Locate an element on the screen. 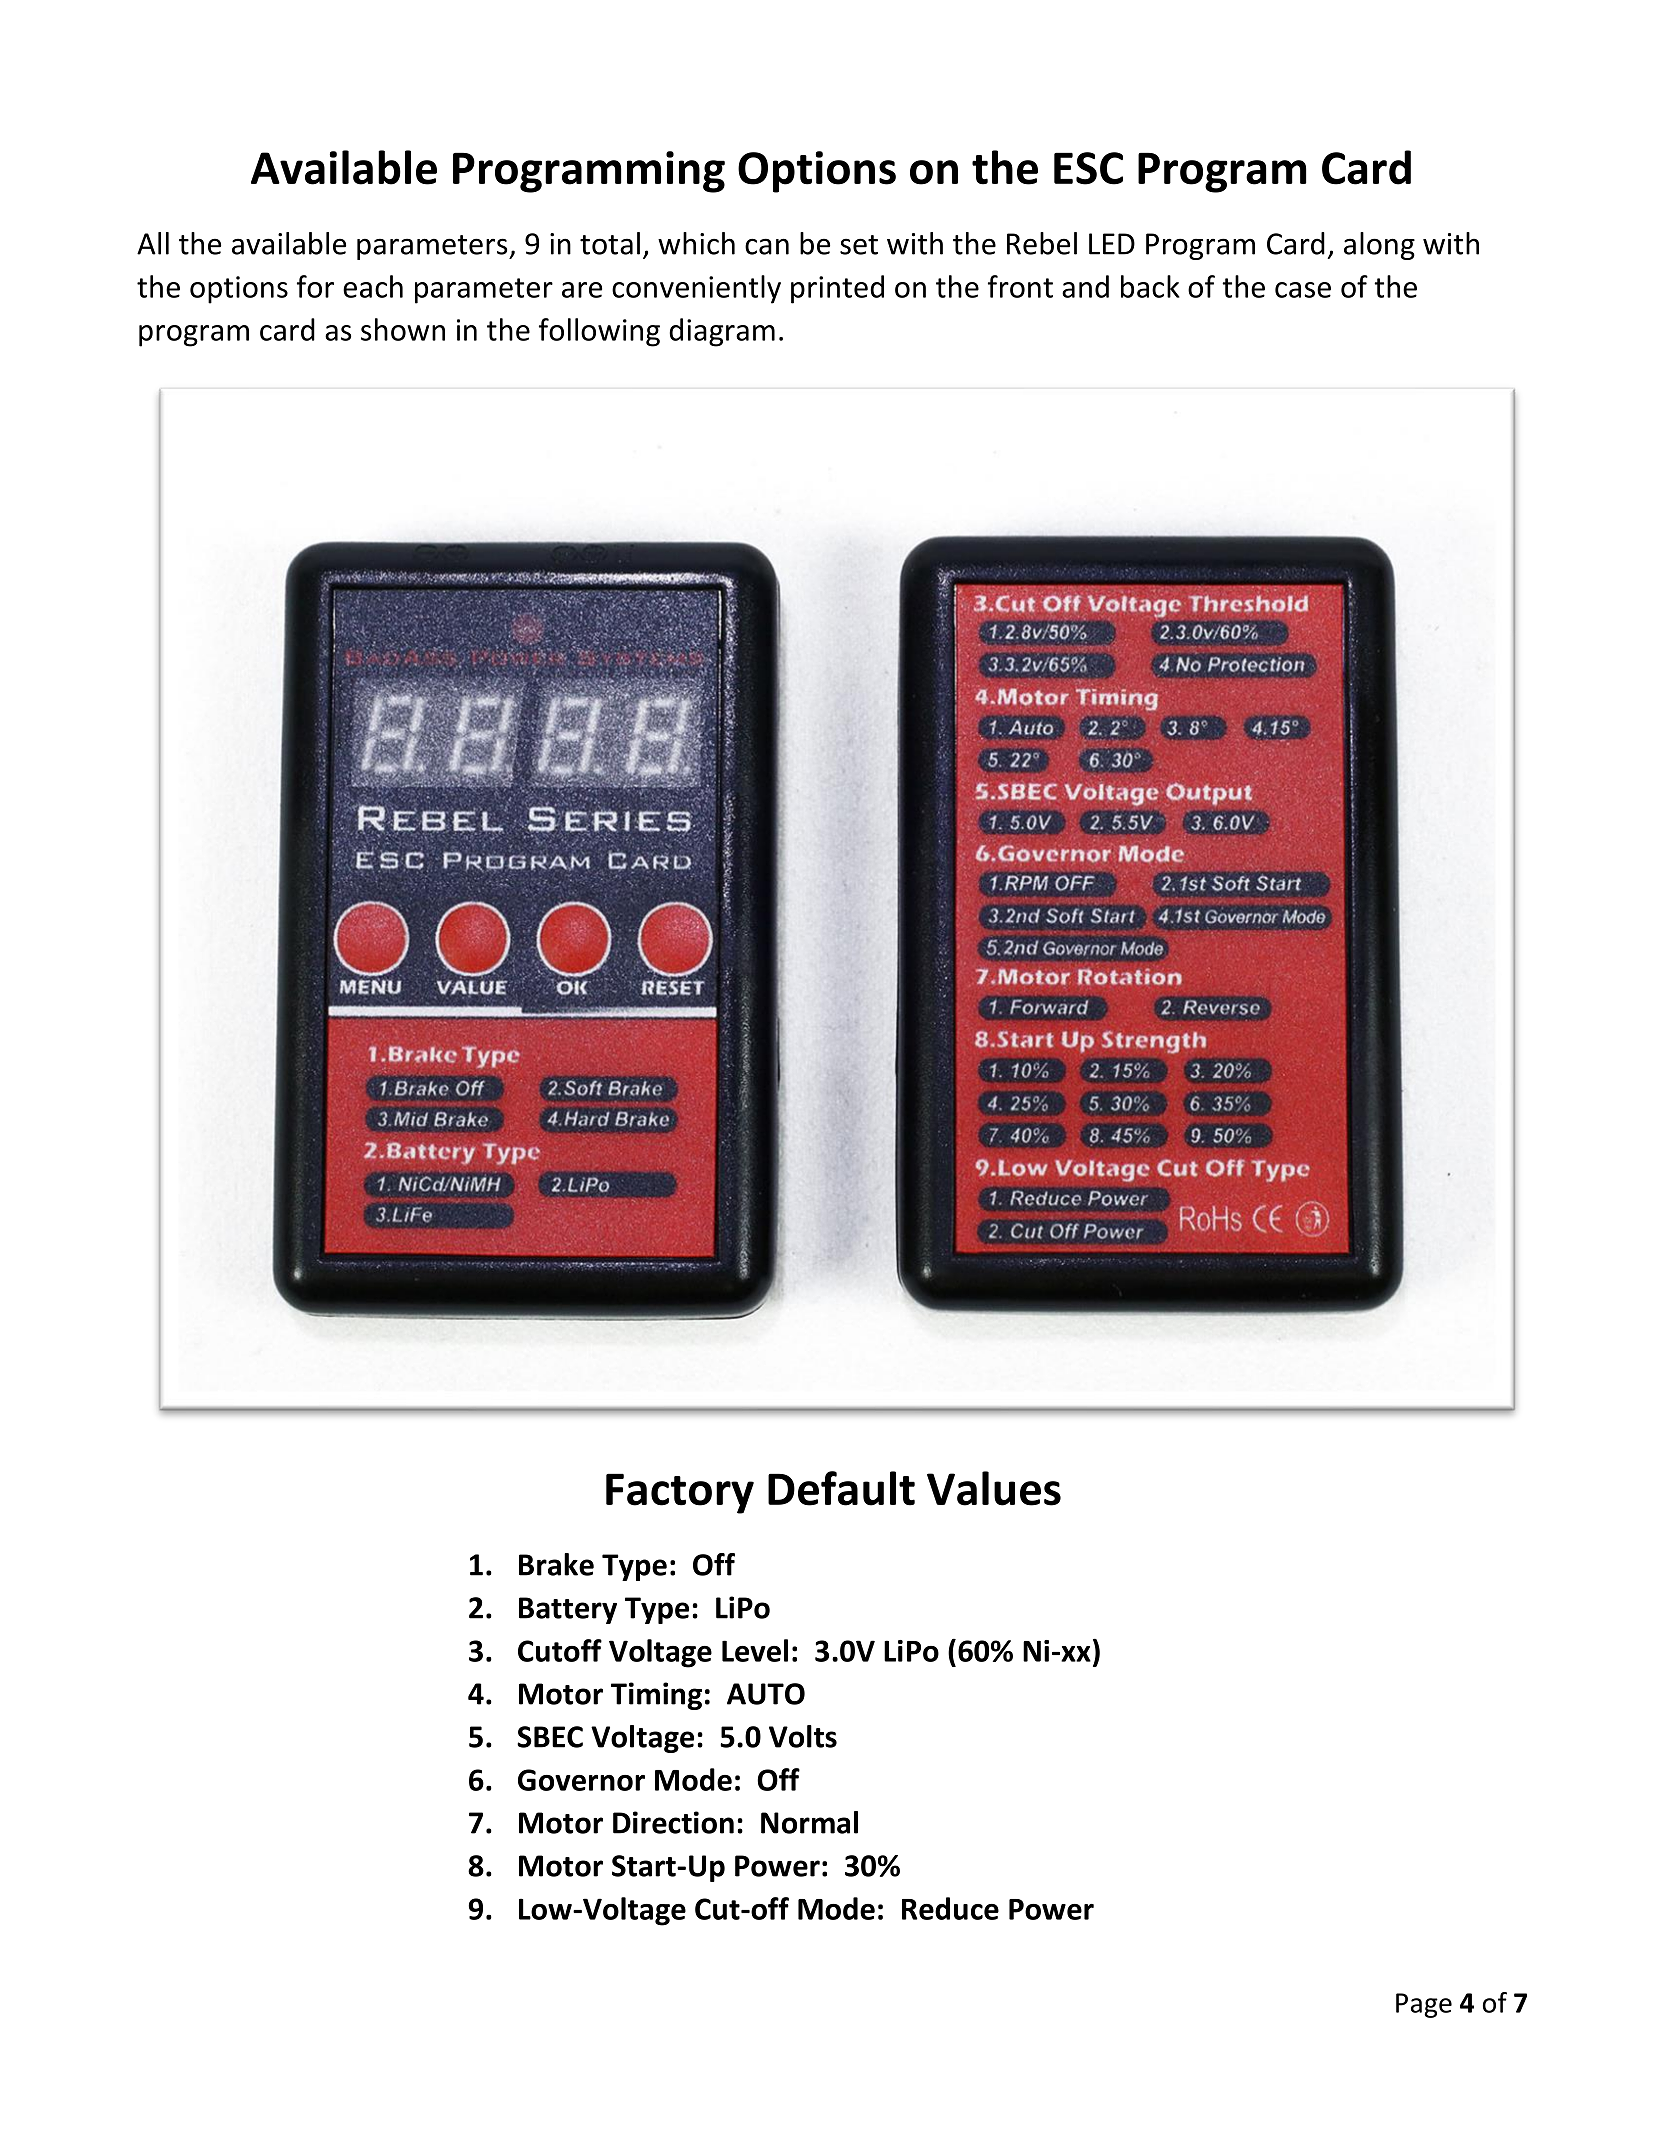 The width and height of the screenshot is (1665, 2155). Factory is located at coordinates (680, 1493).
